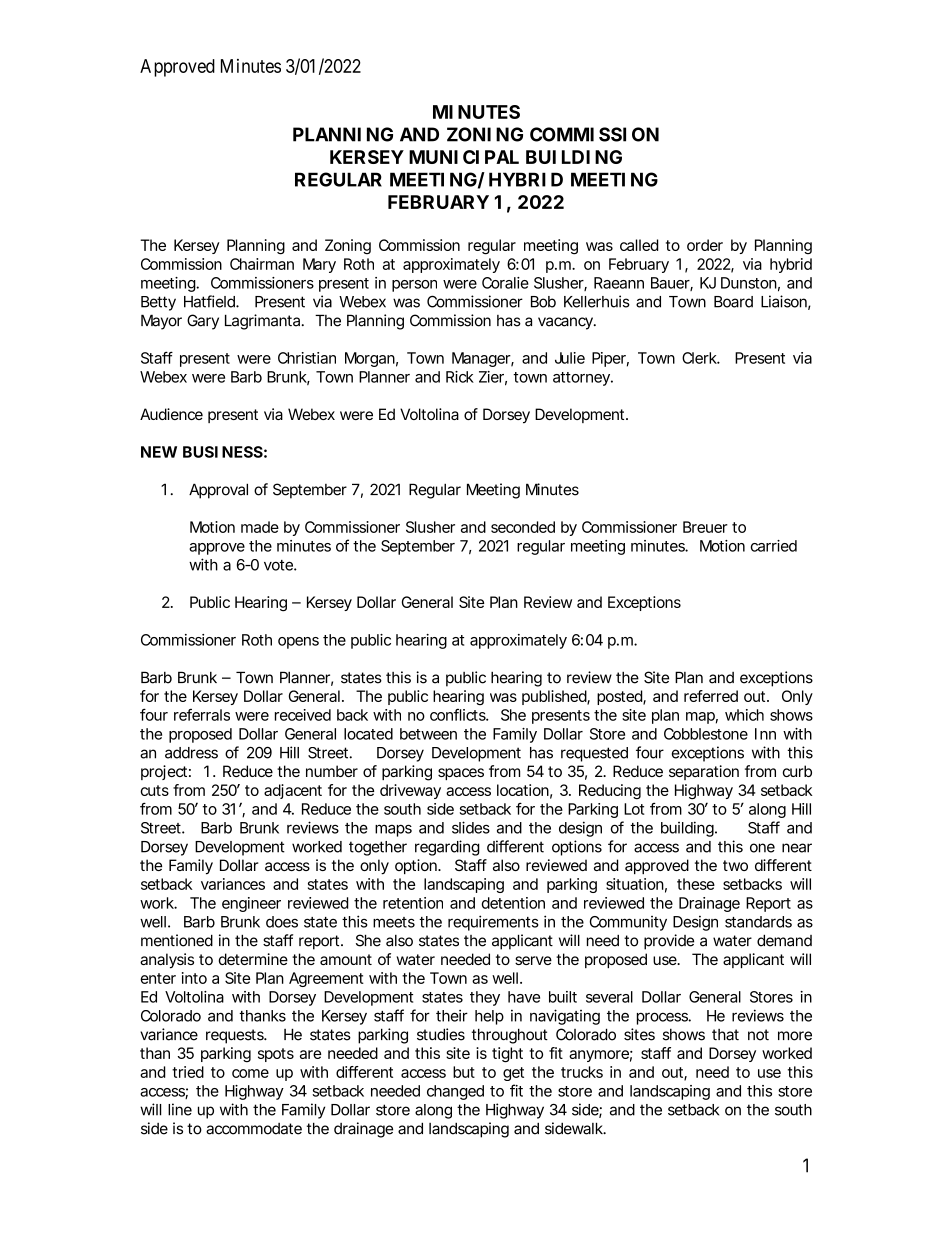 Image resolution: width=952 pixels, height=1233 pixels. I want to click on order, so click(705, 245).
